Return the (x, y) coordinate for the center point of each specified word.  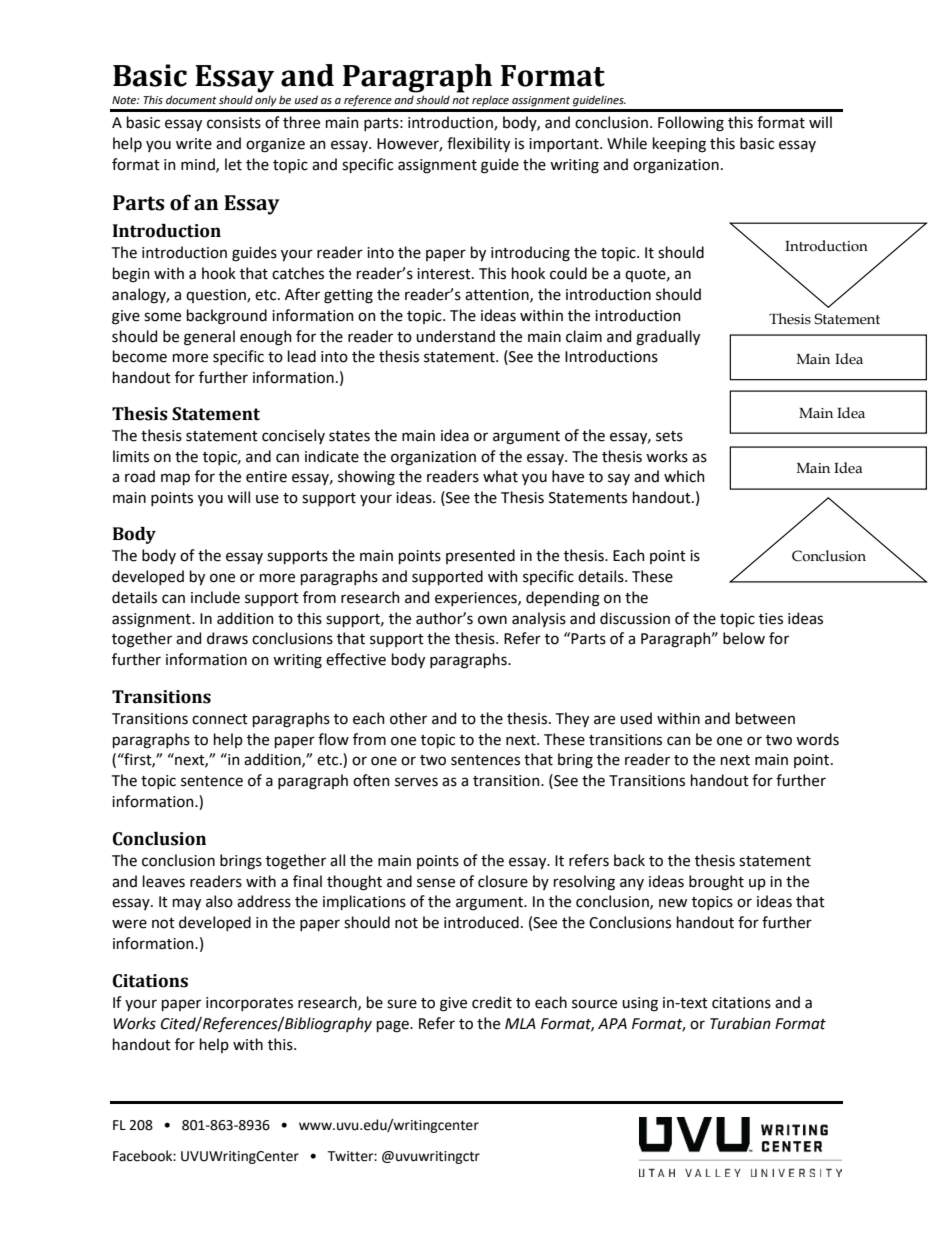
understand (455, 336)
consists (234, 123)
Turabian (740, 1023)
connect (220, 719)
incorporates (249, 1004)
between (765, 718)
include (215, 597)
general (209, 338)
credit (492, 1002)
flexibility (478, 144)
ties (771, 619)
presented (480, 556)
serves (416, 782)
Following (691, 124)
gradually (668, 338)
